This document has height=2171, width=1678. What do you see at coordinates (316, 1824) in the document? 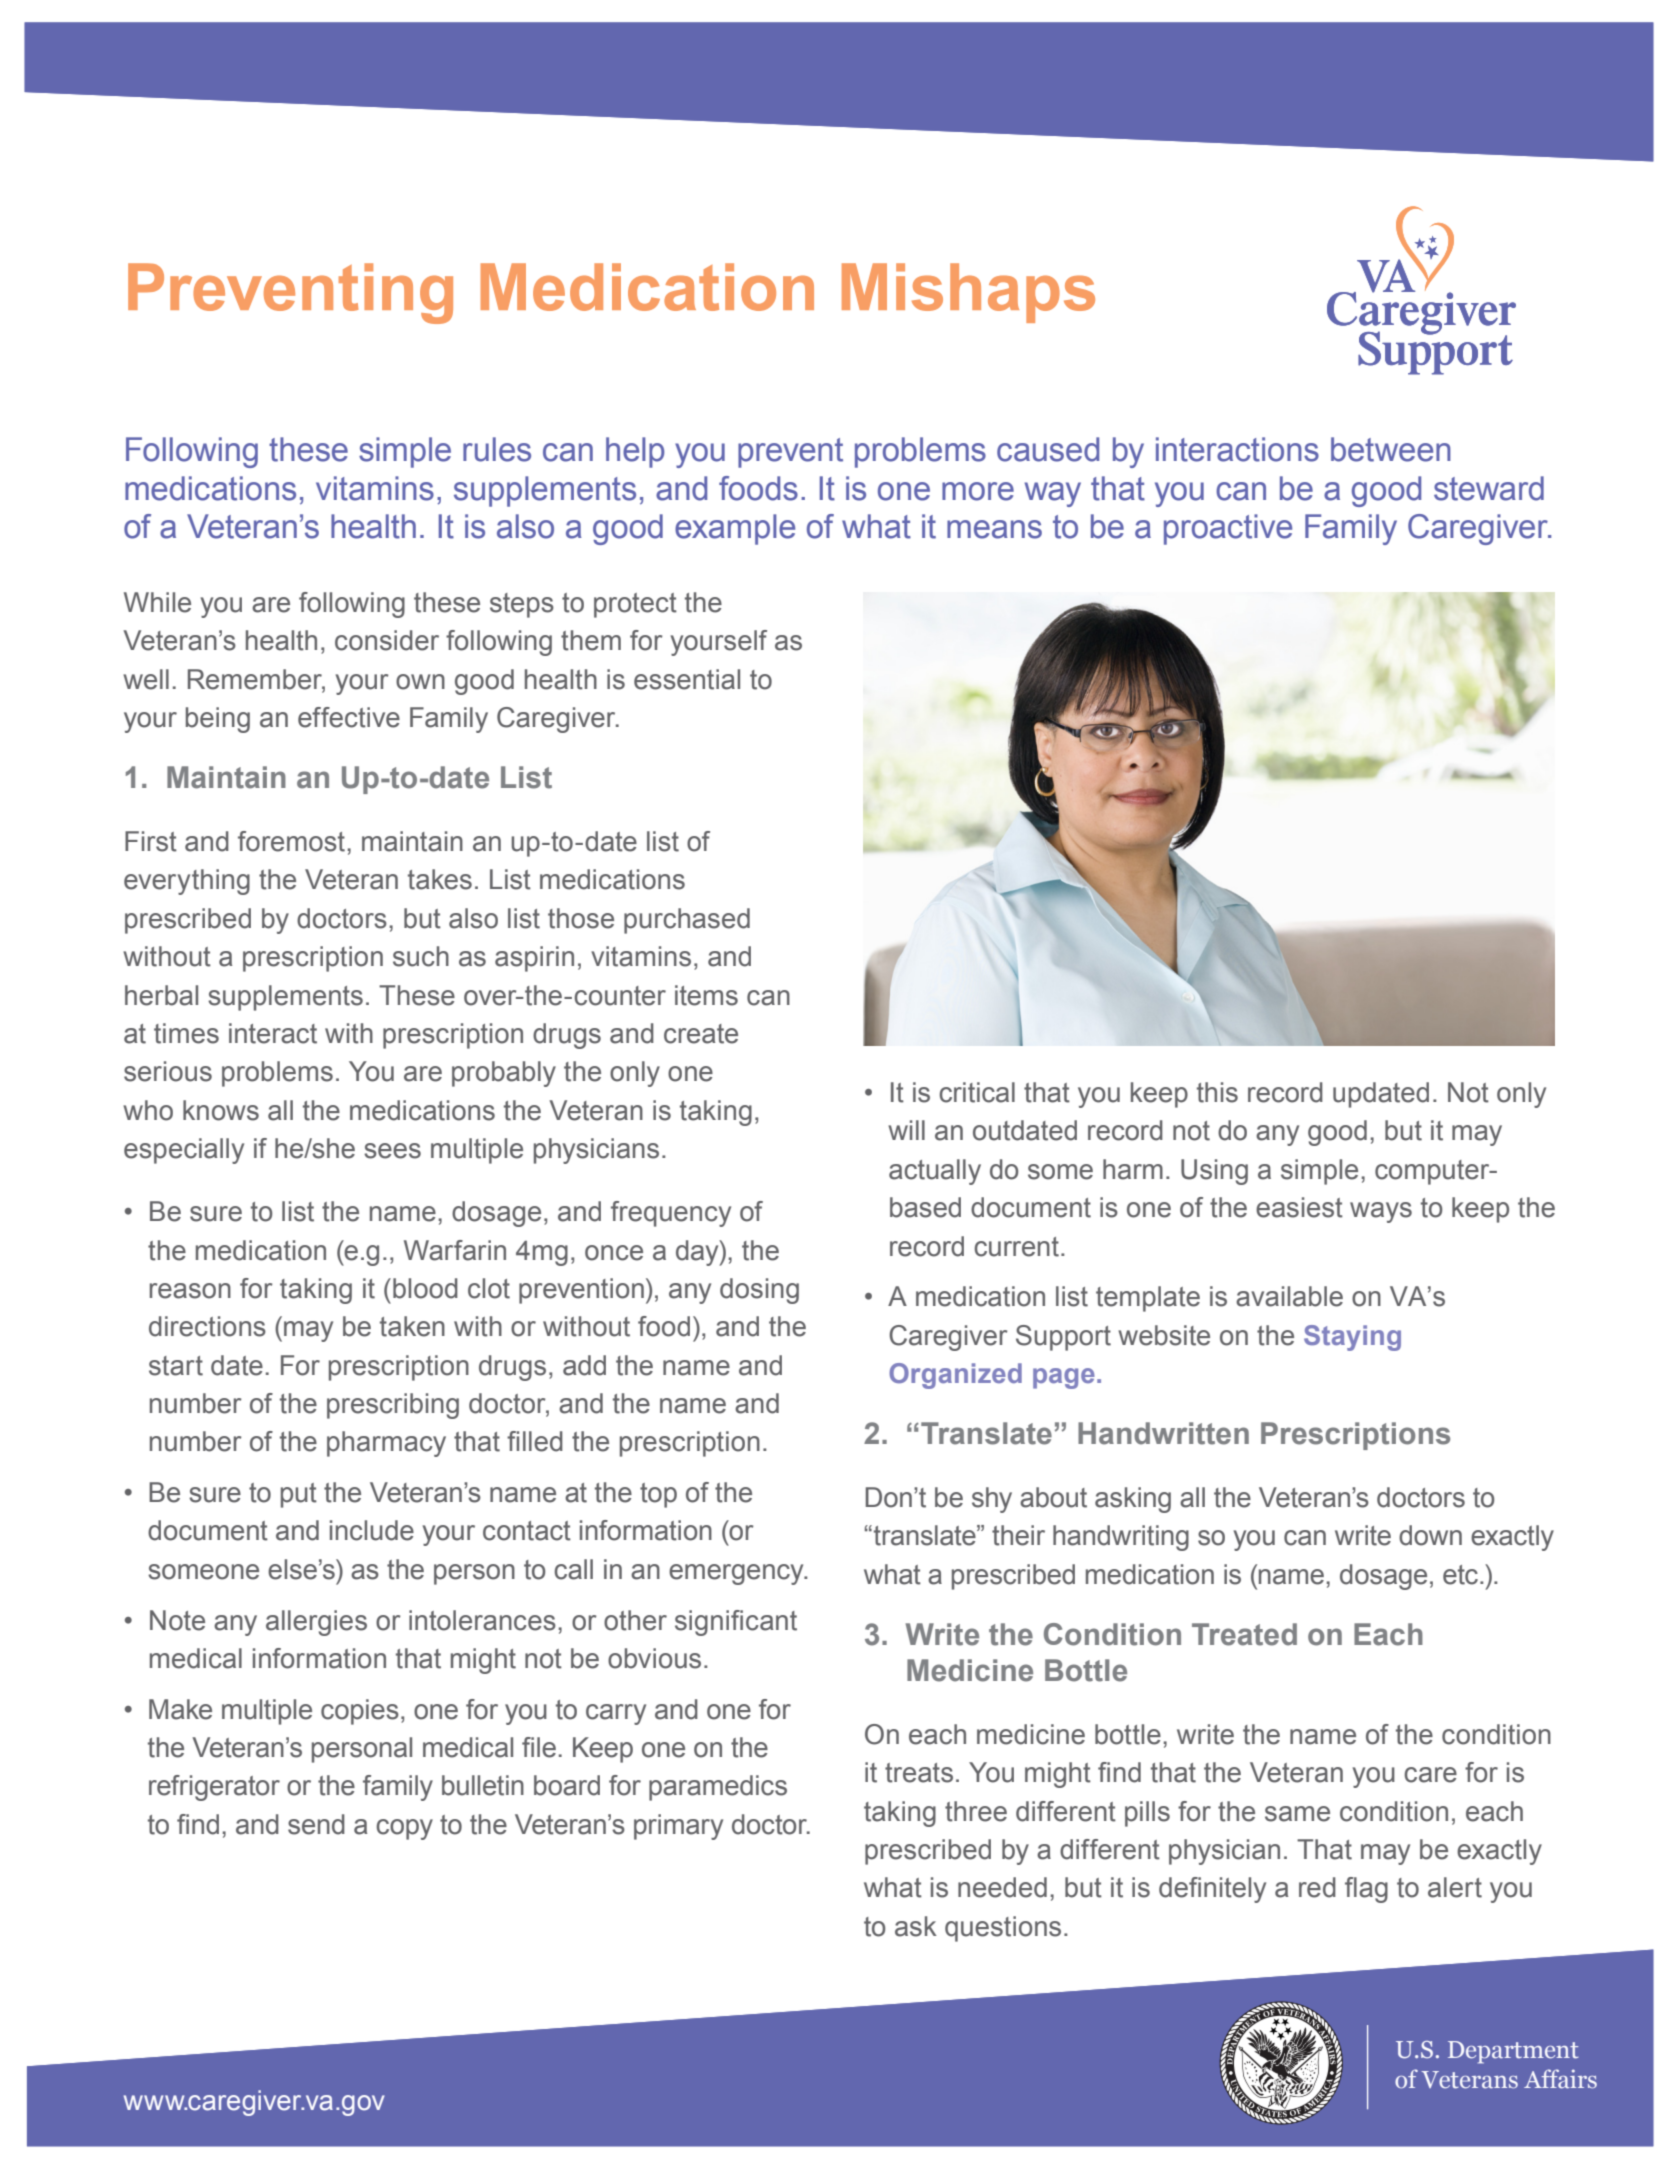
I see `send` at bounding box center [316, 1824].
